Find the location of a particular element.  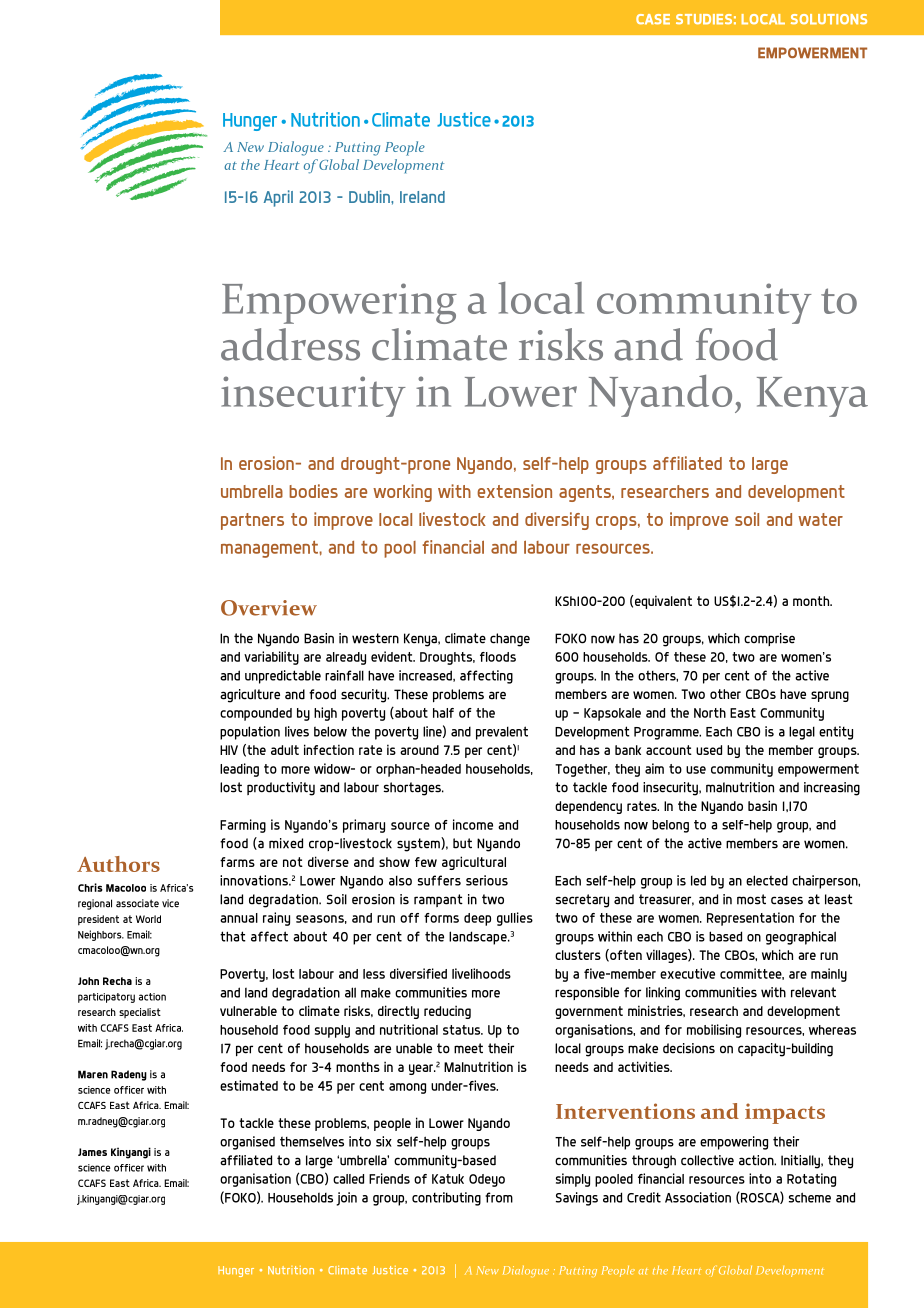

agents is located at coordinates (586, 493).
